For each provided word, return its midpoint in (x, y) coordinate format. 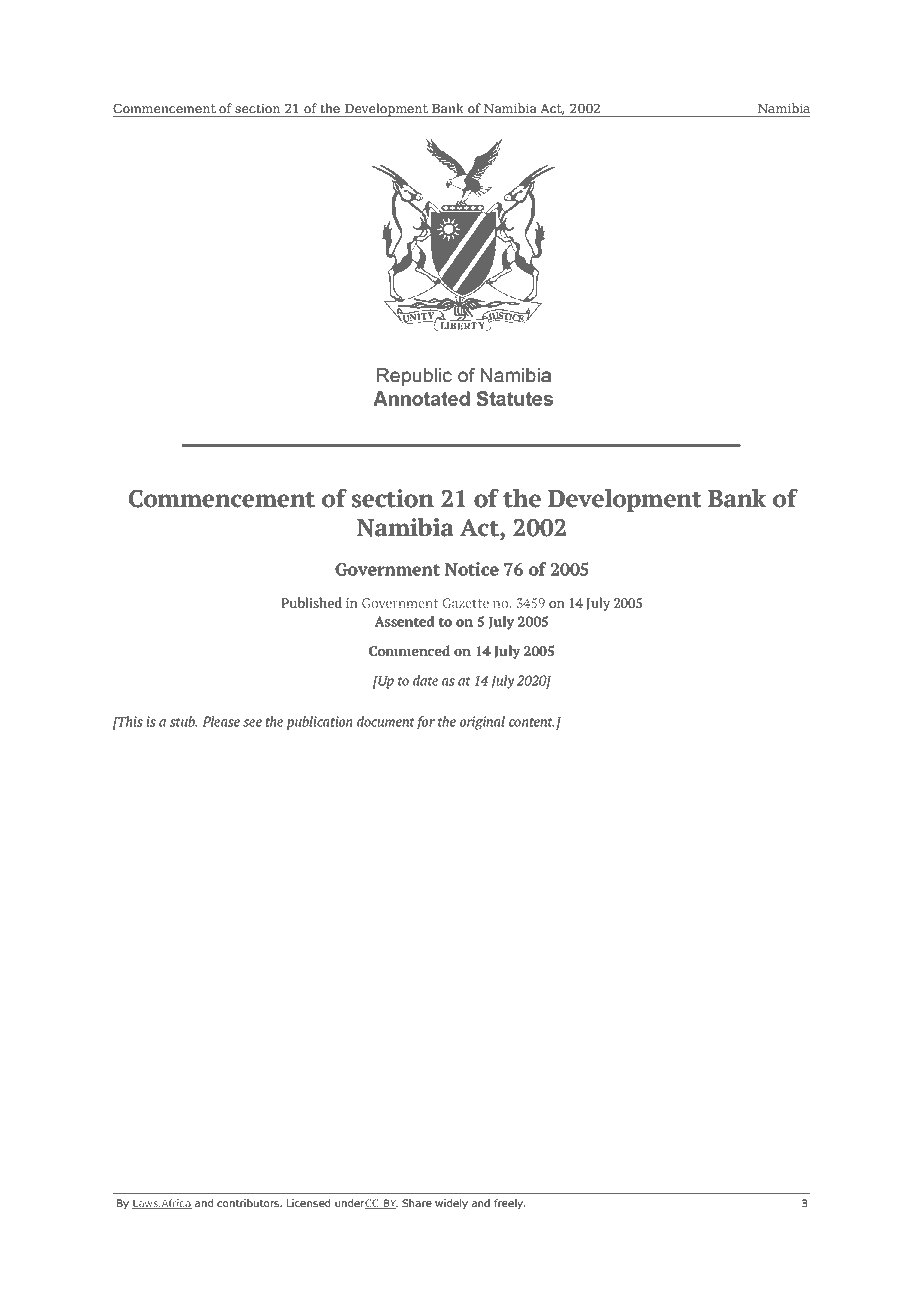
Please (221, 721)
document (386, 721)
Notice (472, 569)
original (482, 723)
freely (509, 1204)
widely (451, 1204)
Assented (404, 621)
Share (417, 1203)
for (426, 723)
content (532, 722)
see (252, 723)
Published (311, 602)
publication (320, 723)
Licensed (308, 1203)
